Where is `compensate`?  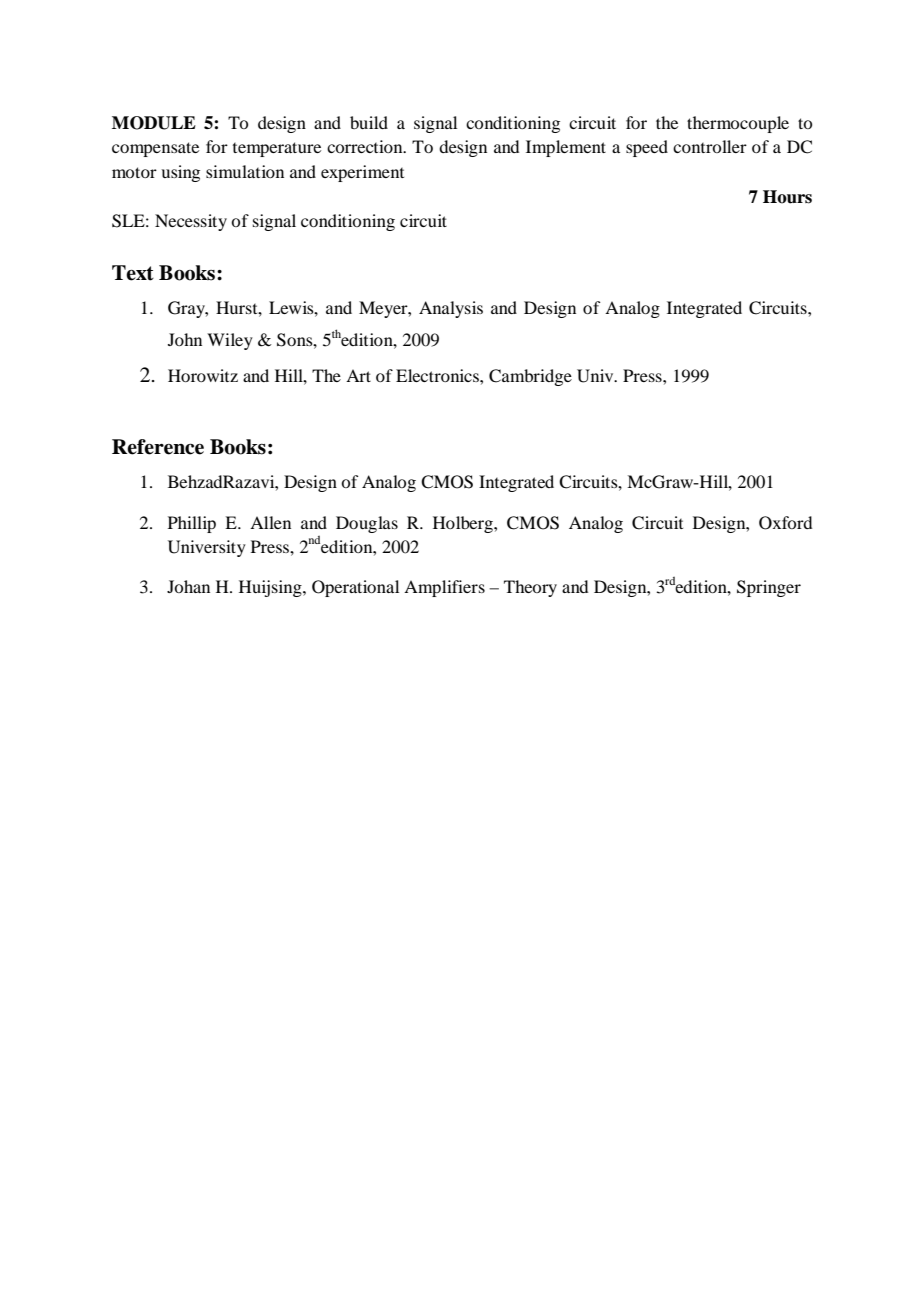
compensate is located at coordinates (155, 149).
